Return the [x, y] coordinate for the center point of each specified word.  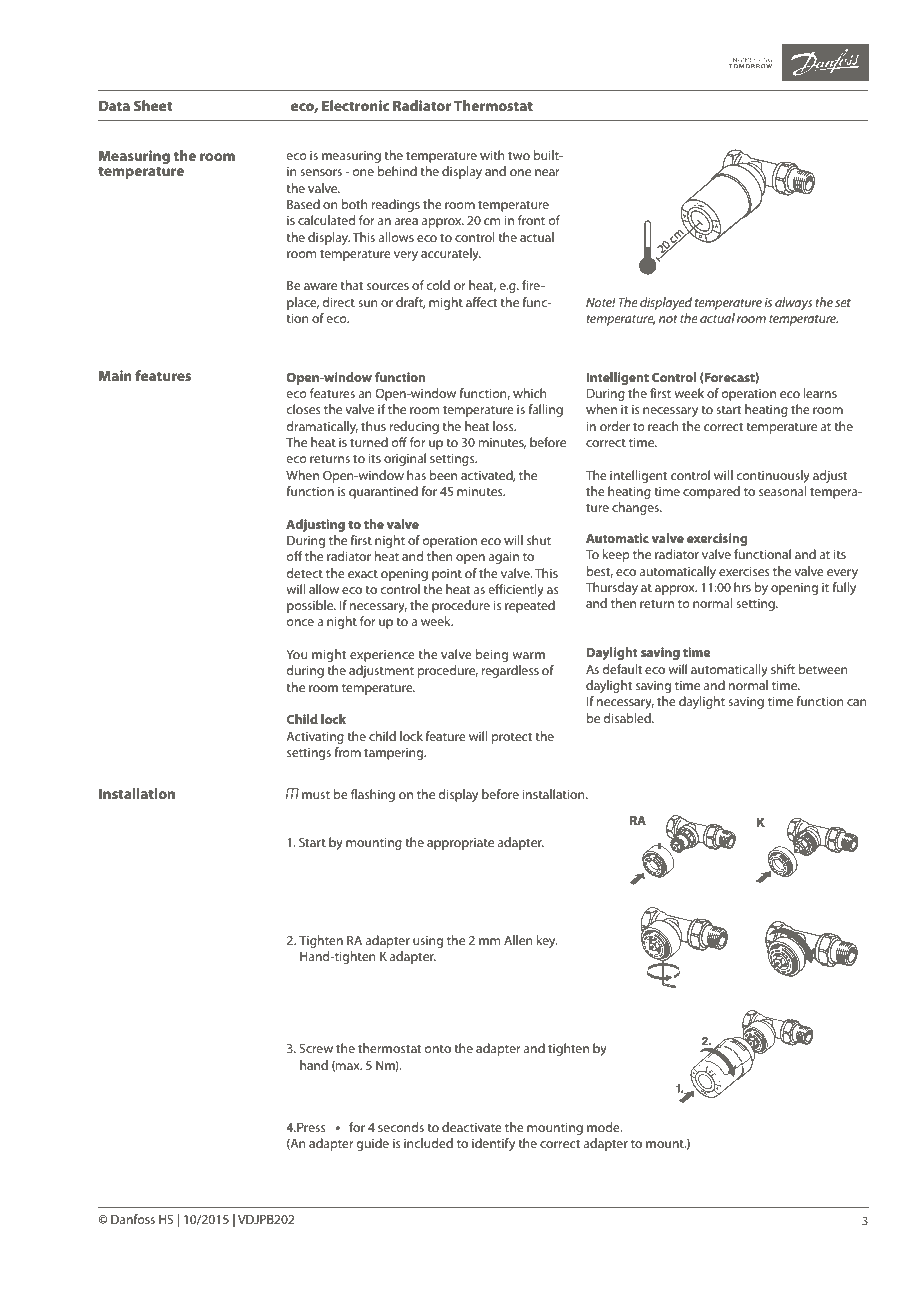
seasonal [783, 491]
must [316, 795]
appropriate [460, 844]
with [492, 155]
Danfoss [133, 1219]
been [443, 475]
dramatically [322, 427]
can [857, 702]
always [794, 303]
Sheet [153, 105]
